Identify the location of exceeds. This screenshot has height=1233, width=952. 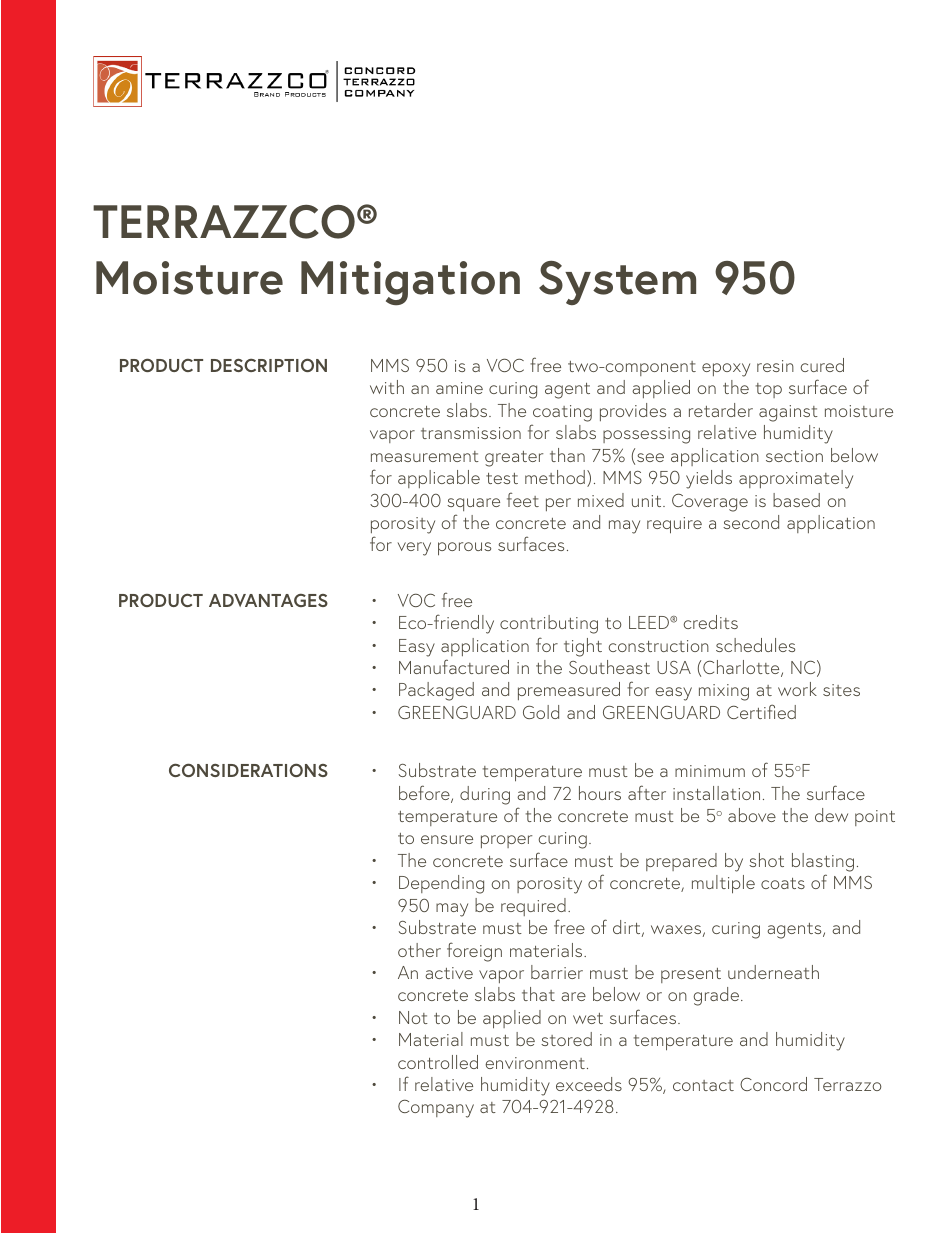
(589, 1084).
